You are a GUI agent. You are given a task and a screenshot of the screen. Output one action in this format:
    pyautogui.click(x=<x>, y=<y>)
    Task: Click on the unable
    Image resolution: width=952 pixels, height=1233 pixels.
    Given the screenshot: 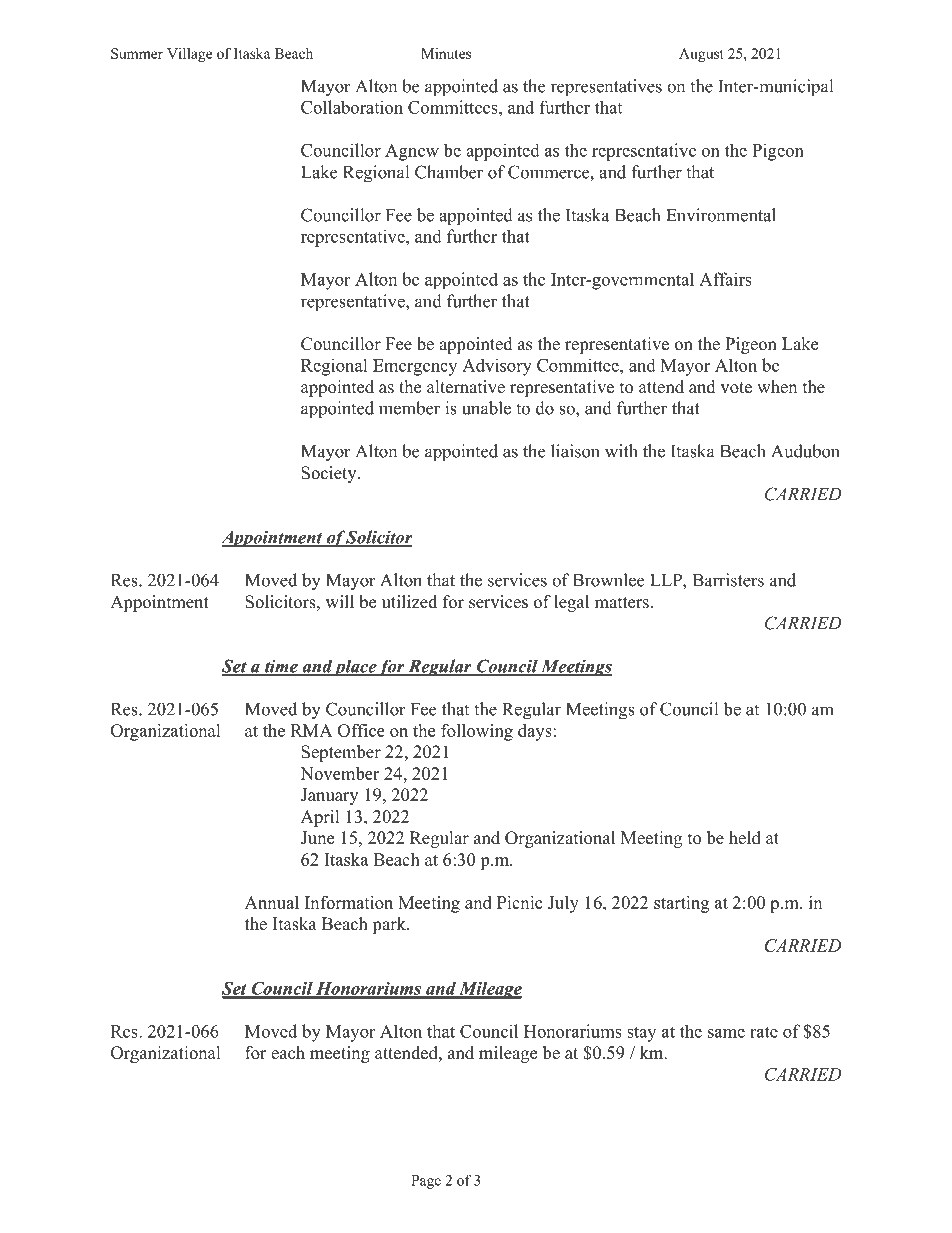 What is the action you would take?
    pyautogui.click(x=486, y=408)
